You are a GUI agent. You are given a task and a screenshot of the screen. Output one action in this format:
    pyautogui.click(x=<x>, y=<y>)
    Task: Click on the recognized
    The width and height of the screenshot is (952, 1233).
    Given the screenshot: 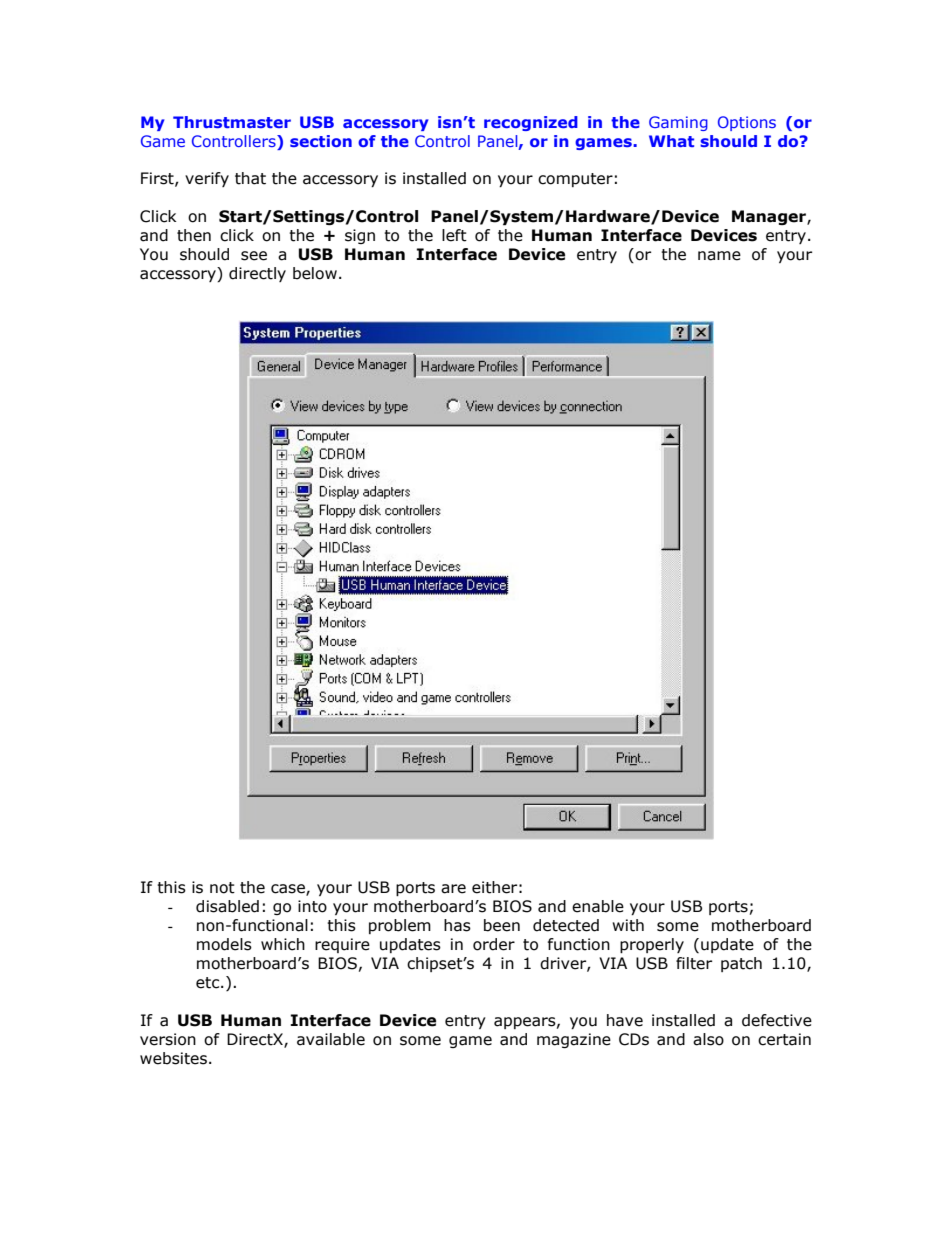 What is the action you would take?
    pyautogui.click(x=531, y=123)
